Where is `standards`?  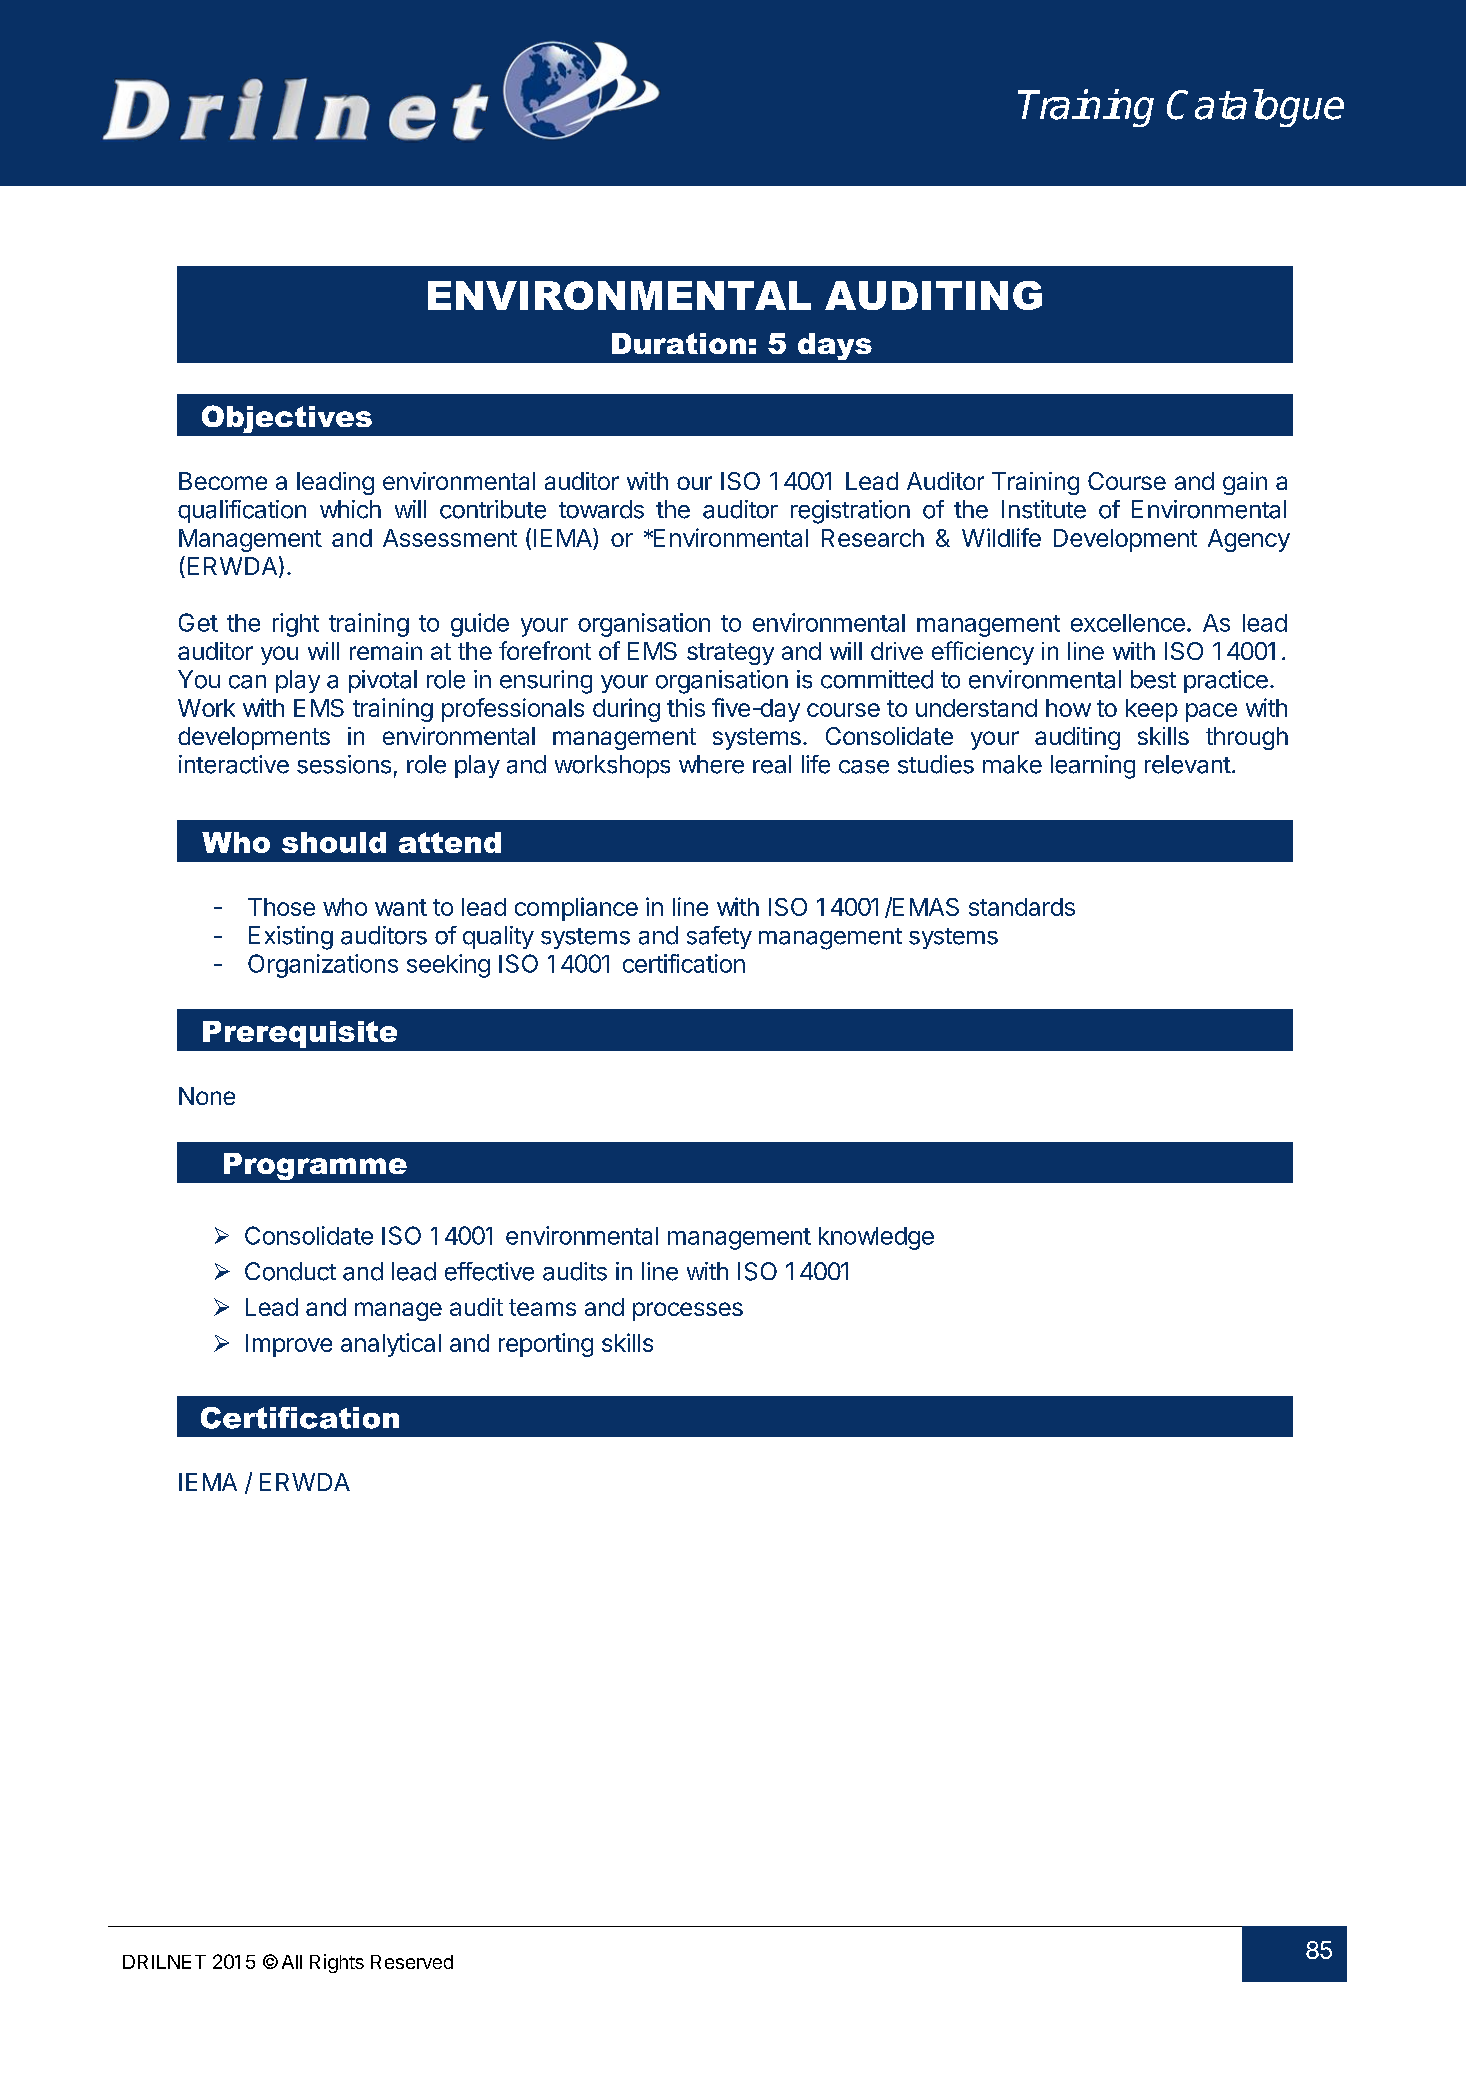 standards is located at coordinates (1022, 907).
